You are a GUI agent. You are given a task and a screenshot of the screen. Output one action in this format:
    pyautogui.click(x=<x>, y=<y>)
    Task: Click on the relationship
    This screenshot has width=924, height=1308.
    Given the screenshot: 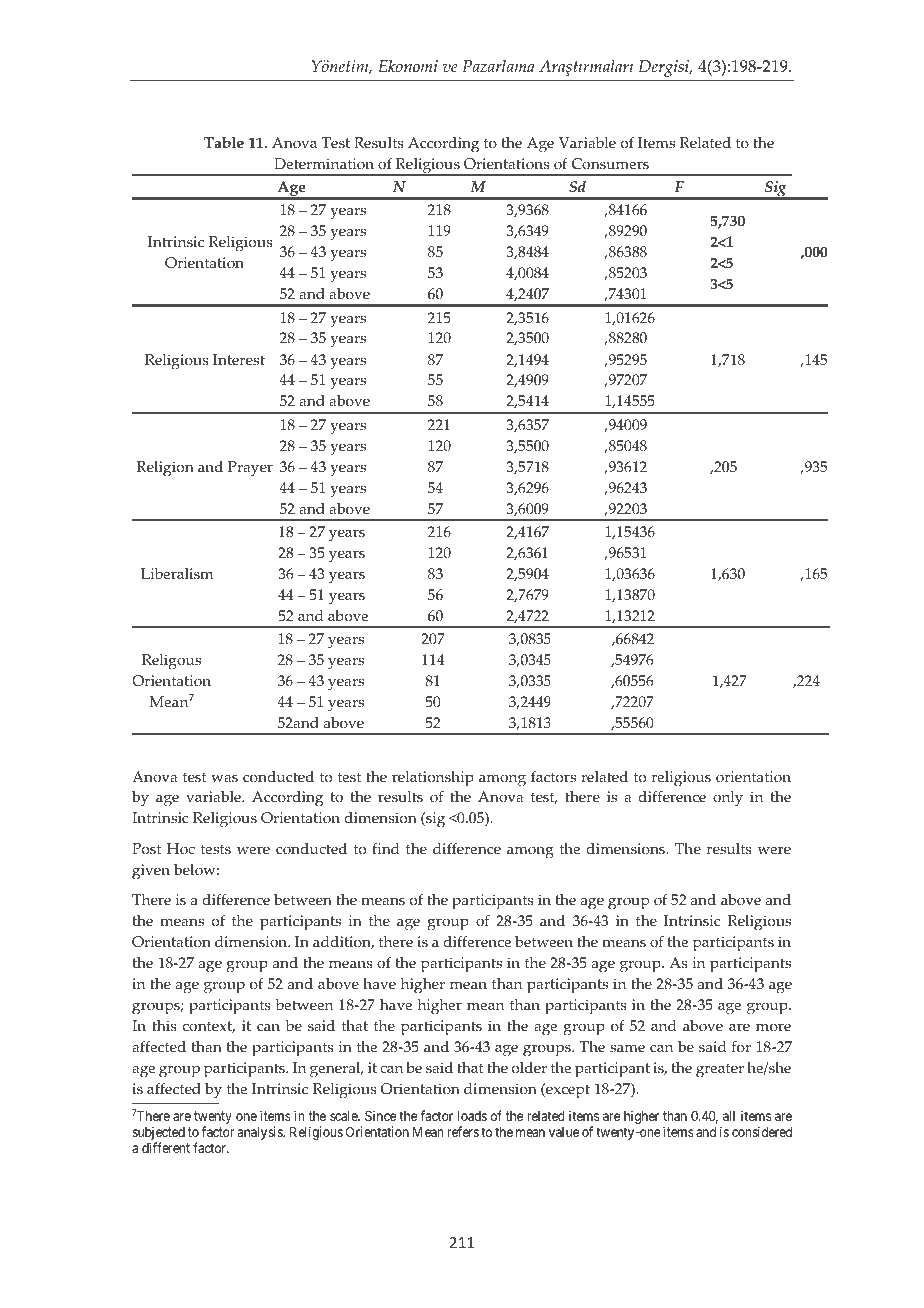 What is the action you would take?
    pyautogui.click(x=433, y=779)
